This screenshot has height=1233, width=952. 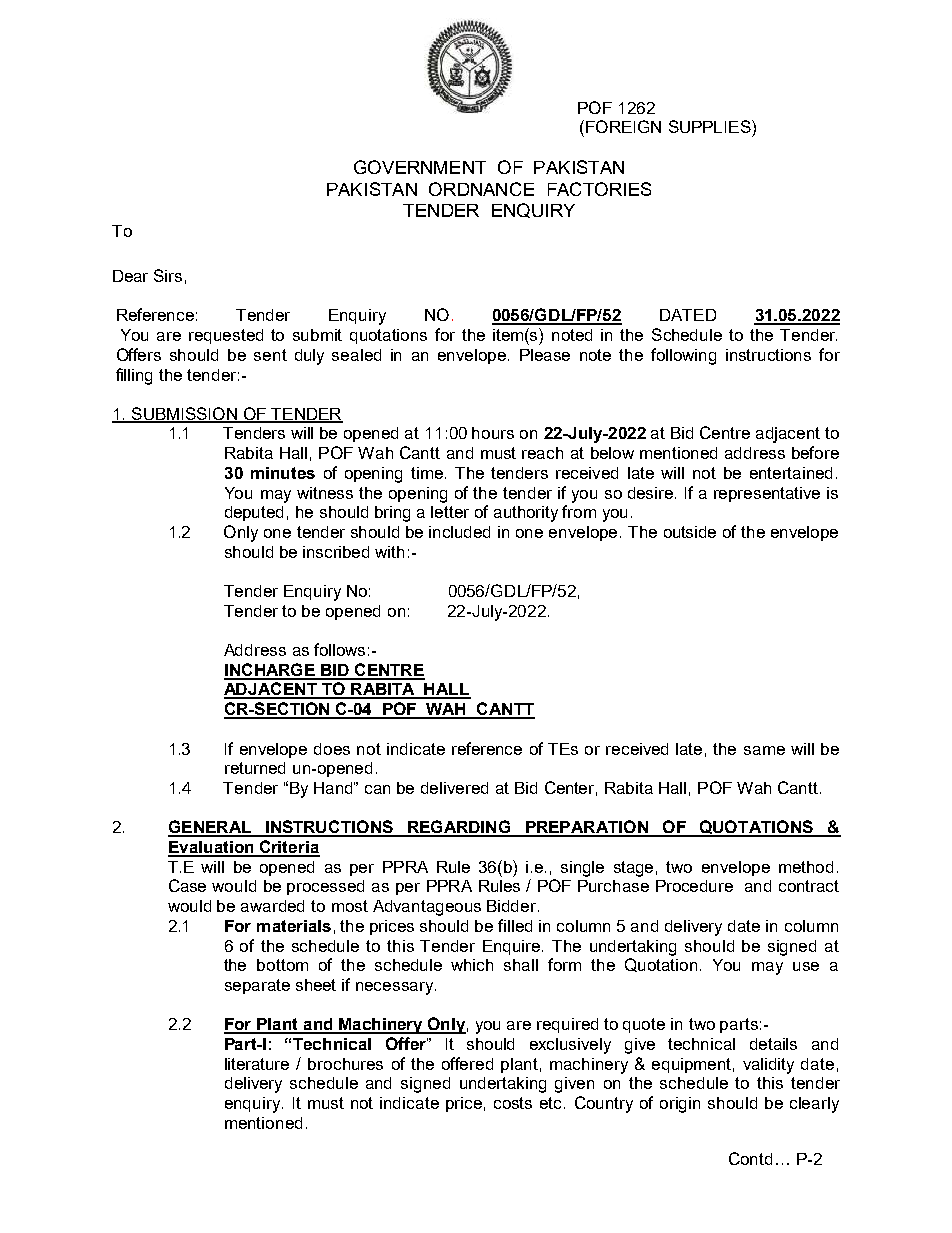 What do you see at coordinates (750, 1158) in the screenshot?
I see `Contd` at bounding box center [750, 1158].
